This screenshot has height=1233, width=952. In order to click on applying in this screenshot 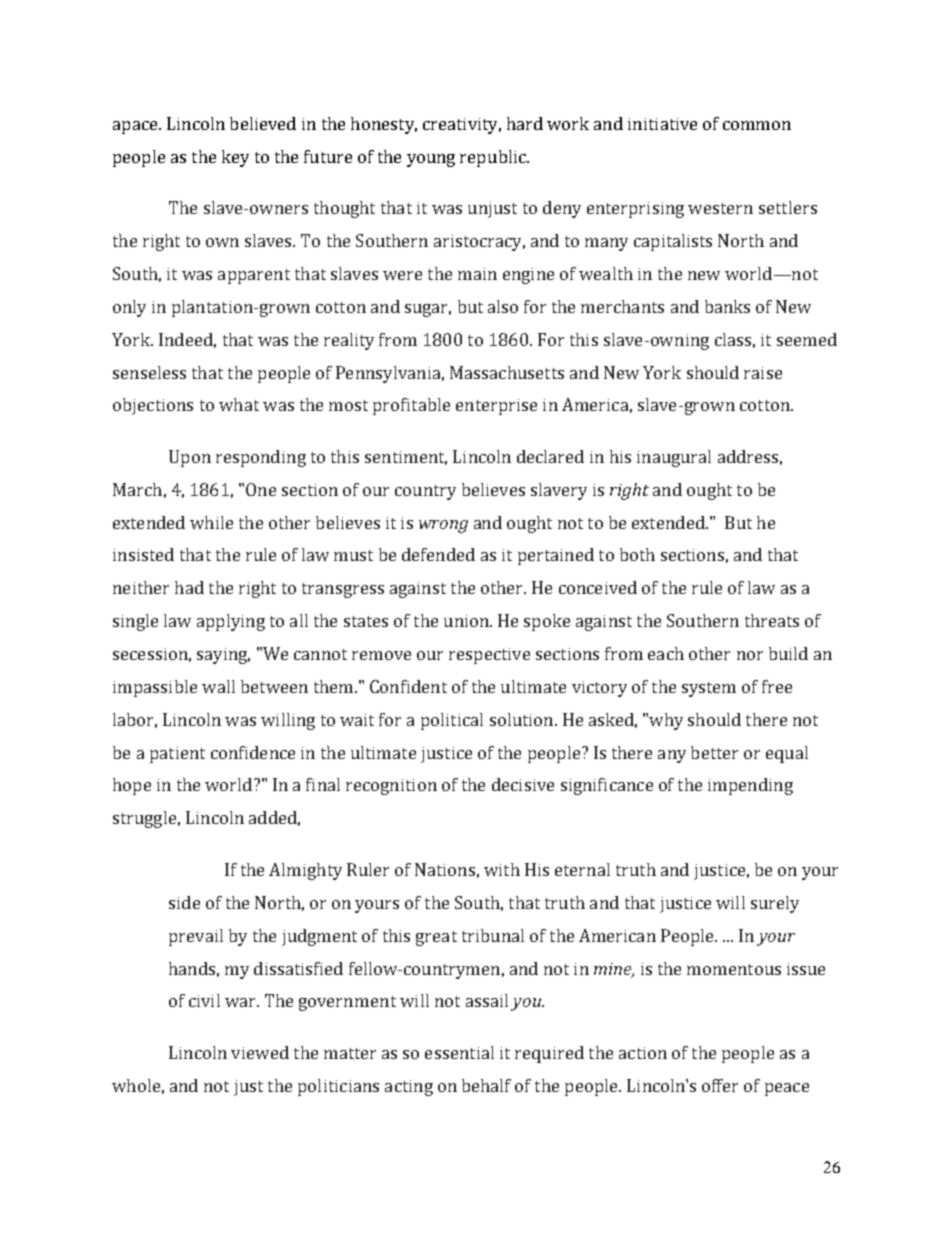, I will do `click(231, 622)`.
